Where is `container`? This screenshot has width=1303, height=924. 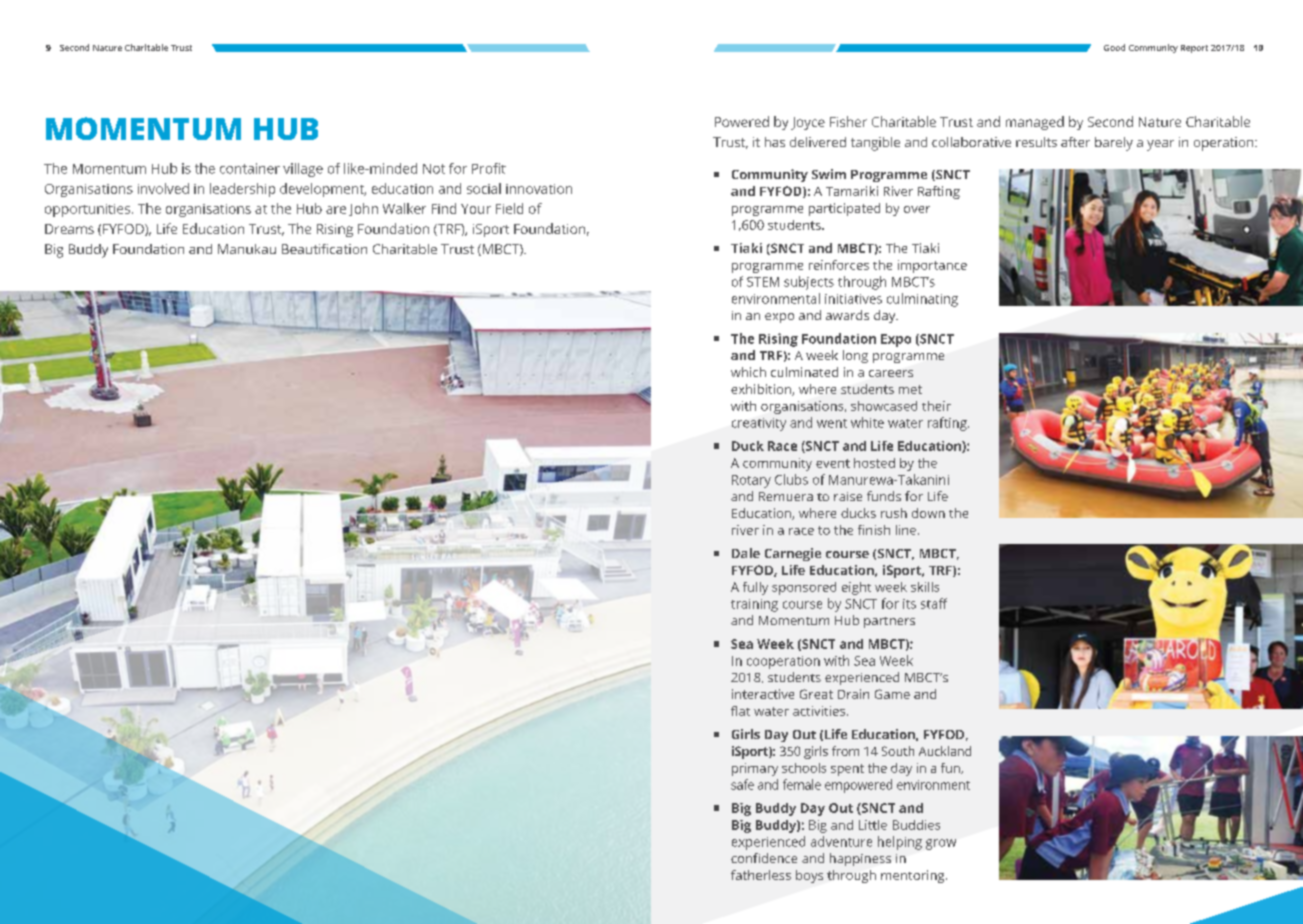
container is located at coordinates (250, 168).
